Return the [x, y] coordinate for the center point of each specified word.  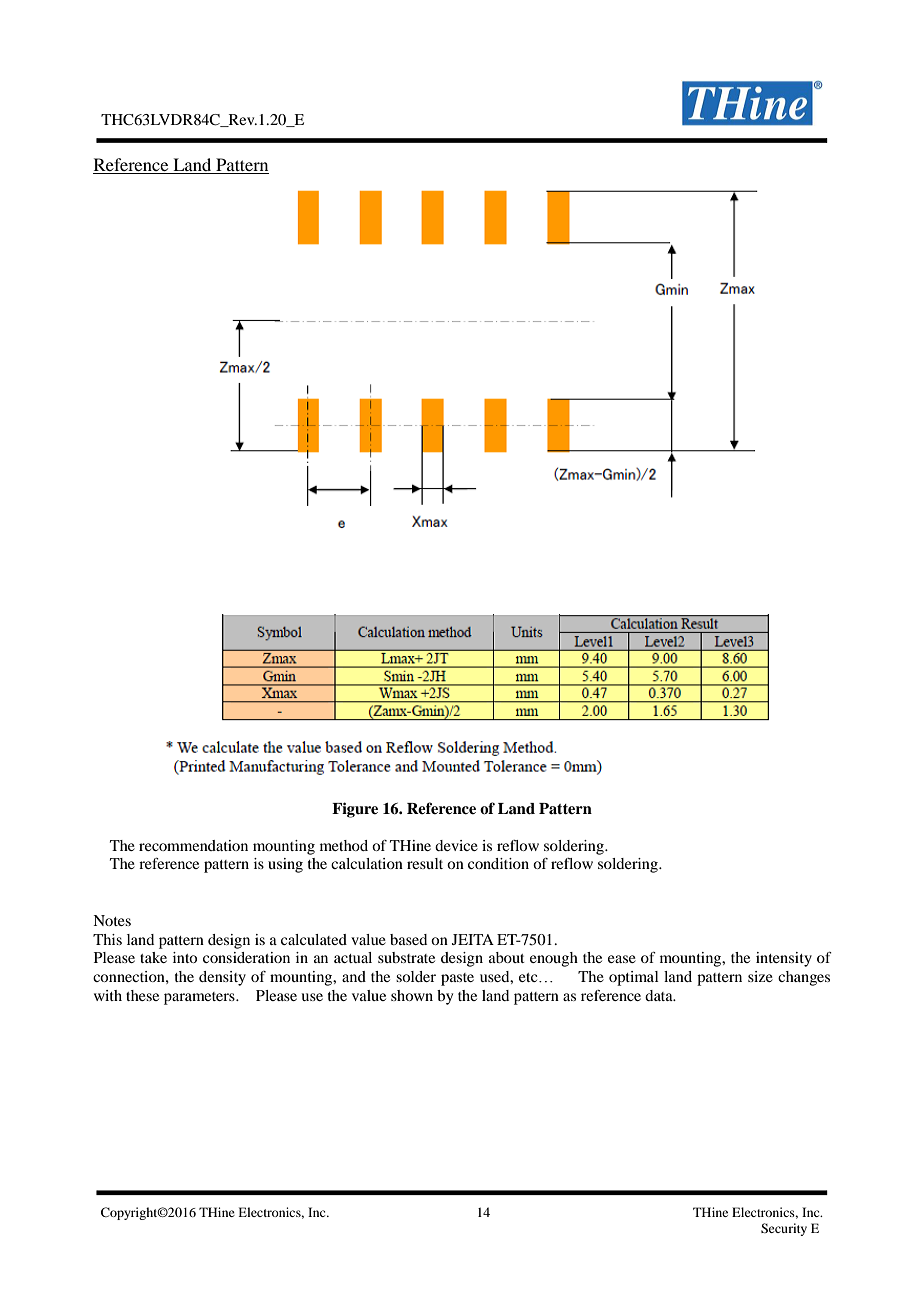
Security [784, 1229]
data [660, 995]
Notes [112, 920]
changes [804, 978]
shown [412, 995]
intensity [784, 959]
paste [457, 979]
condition [498, 863]
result [425, 863]
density [222, 978]
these [142, 995]
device [456, 845]
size [760, 976]
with [108, 995]
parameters [200, 998]
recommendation [193, 845]
